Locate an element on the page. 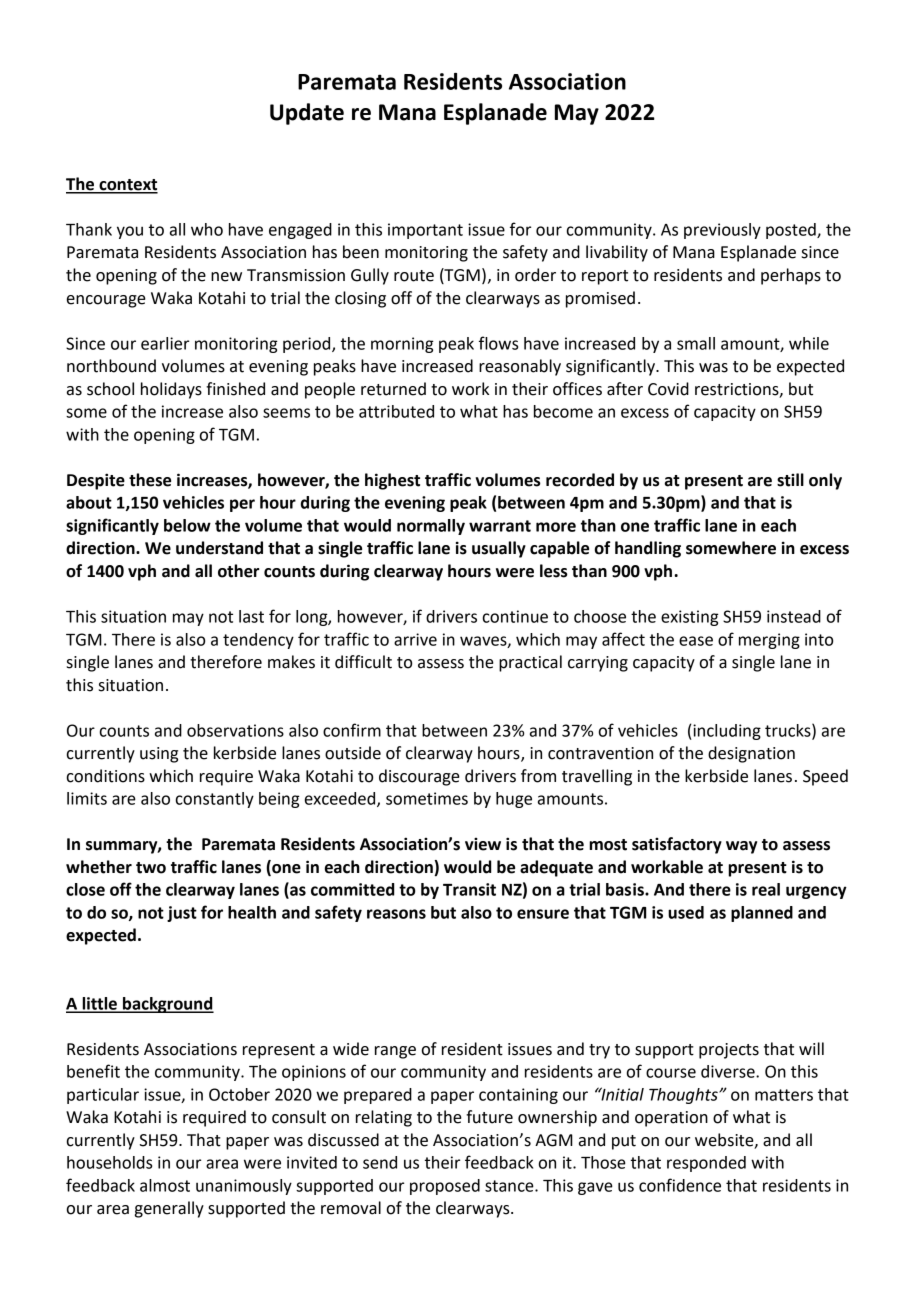 This page has width=924, height=1308. generally is located at coordinates (169, 1209).
